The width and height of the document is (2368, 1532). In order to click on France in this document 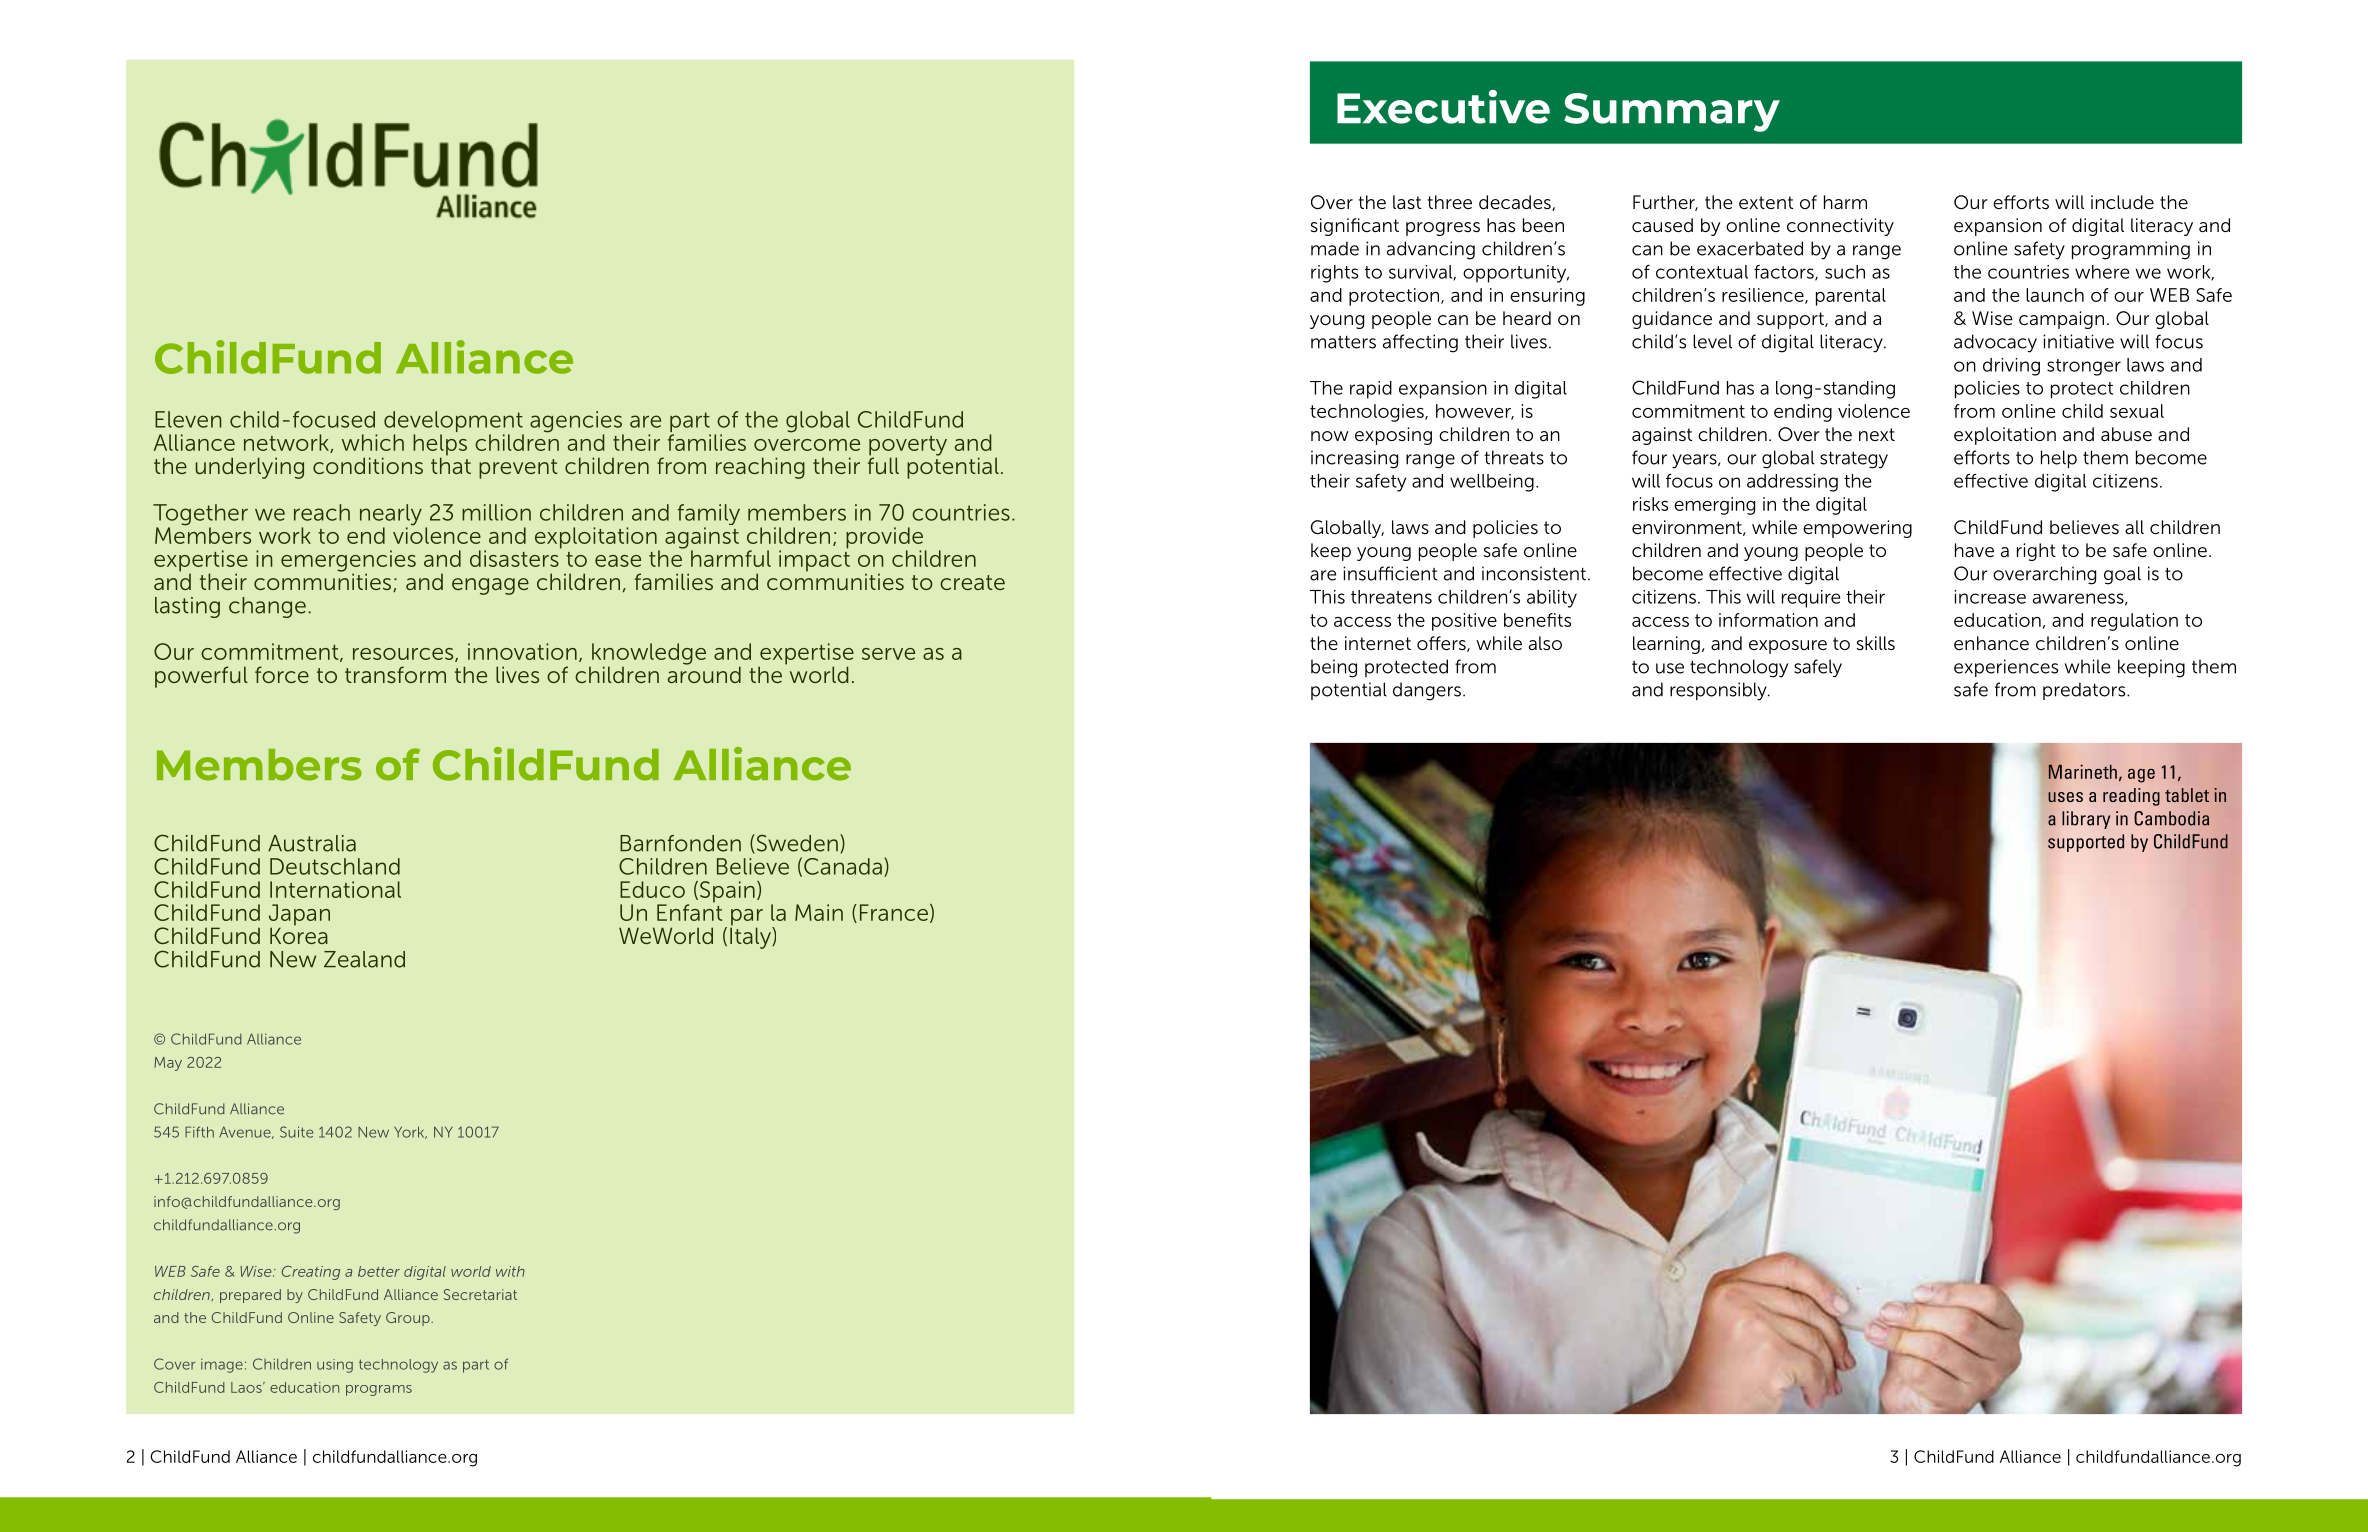, I will do `click(894, 912)`.
